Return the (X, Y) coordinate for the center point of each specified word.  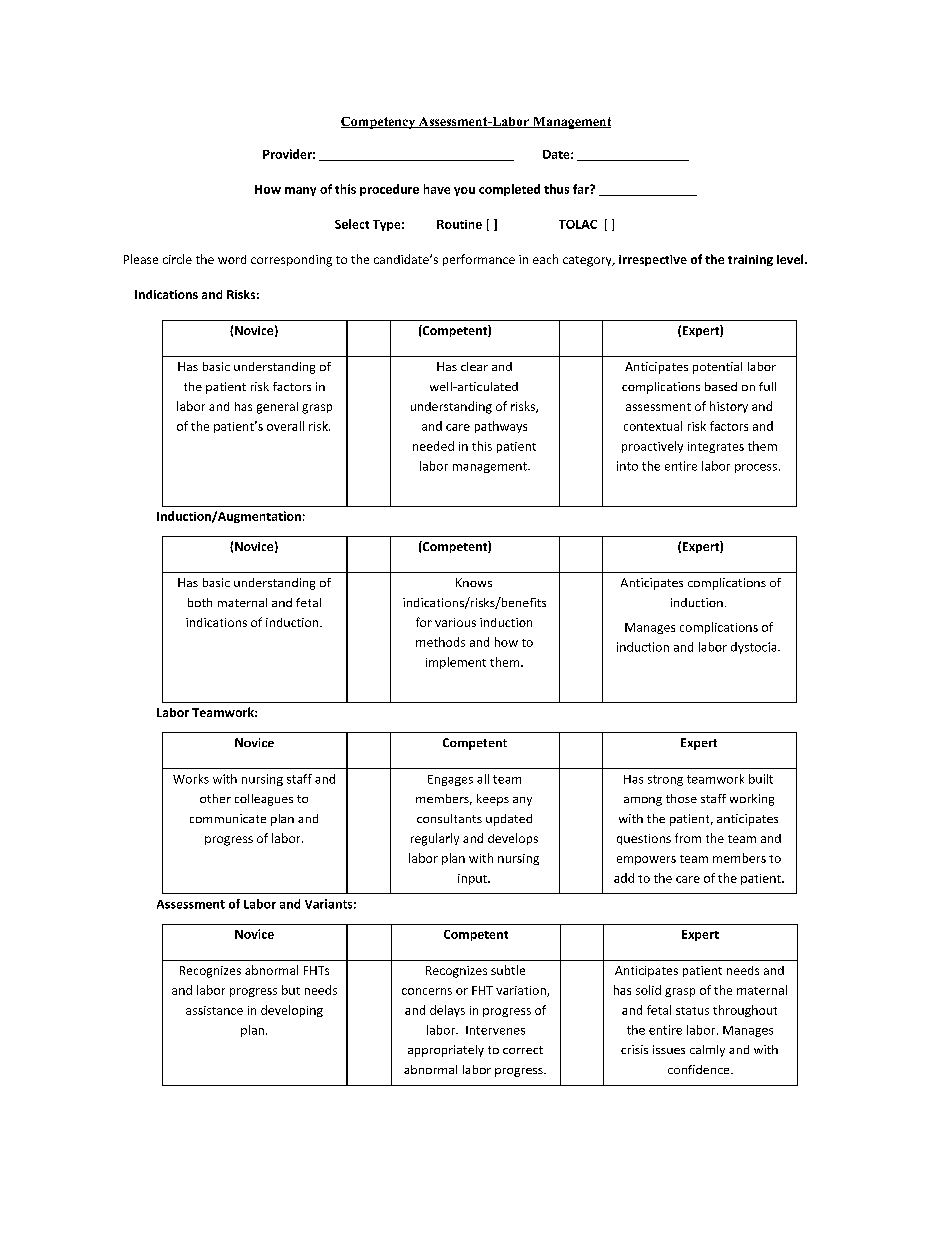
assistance (214, 1010)
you (464, 191)
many (300, 191)
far (582, 189)
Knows (474, 582)
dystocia (755, 648)
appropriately (446, 1051)
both (200, 602)
